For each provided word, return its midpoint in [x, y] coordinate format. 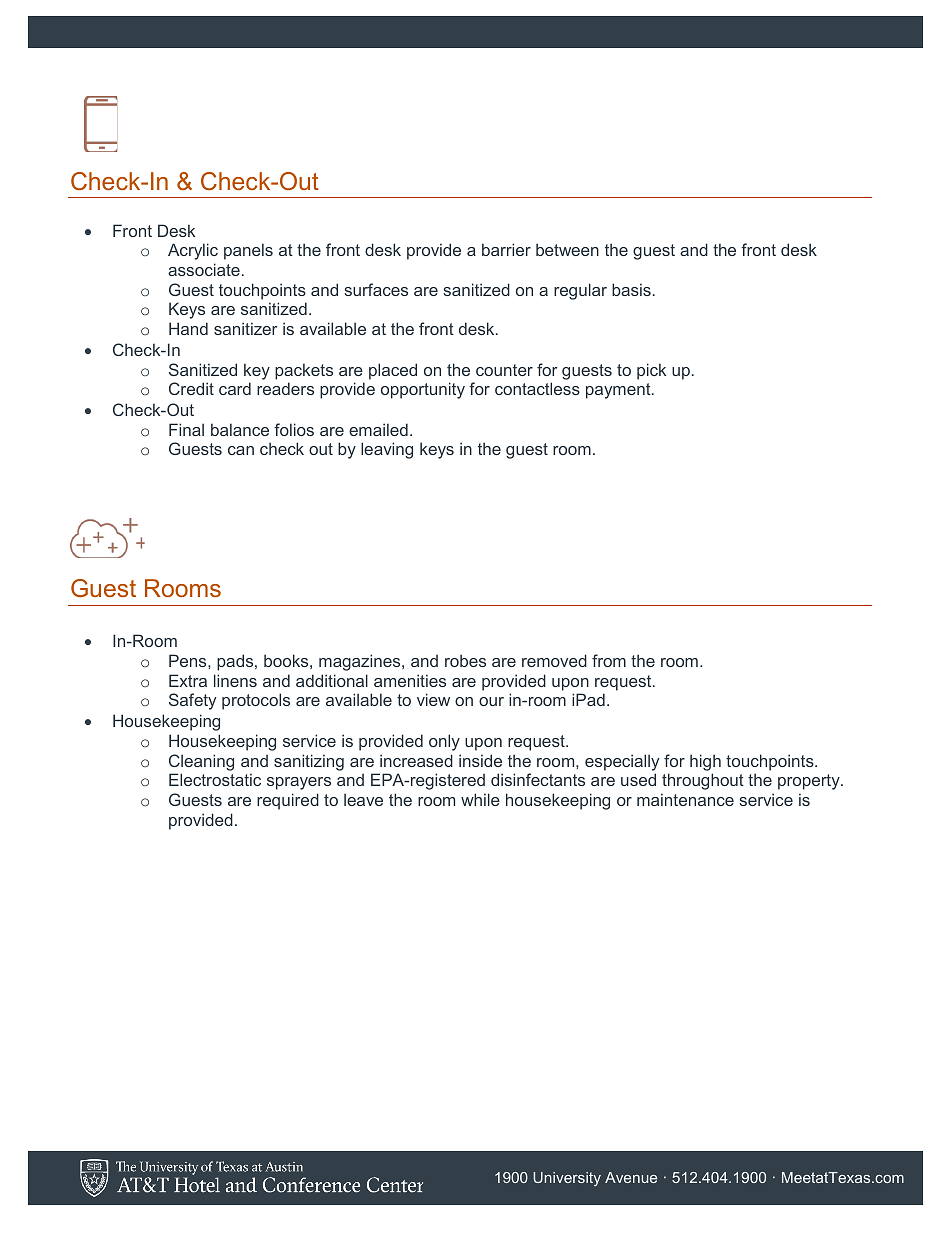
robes [465, 660]
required [288, 801]
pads [236, 662]
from [609, 660]
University [567, 1179]
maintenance [685, 799]
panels [248, 251]
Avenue [631, 1177]
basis [631, 289]
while [480, 799]
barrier [506, 249]
